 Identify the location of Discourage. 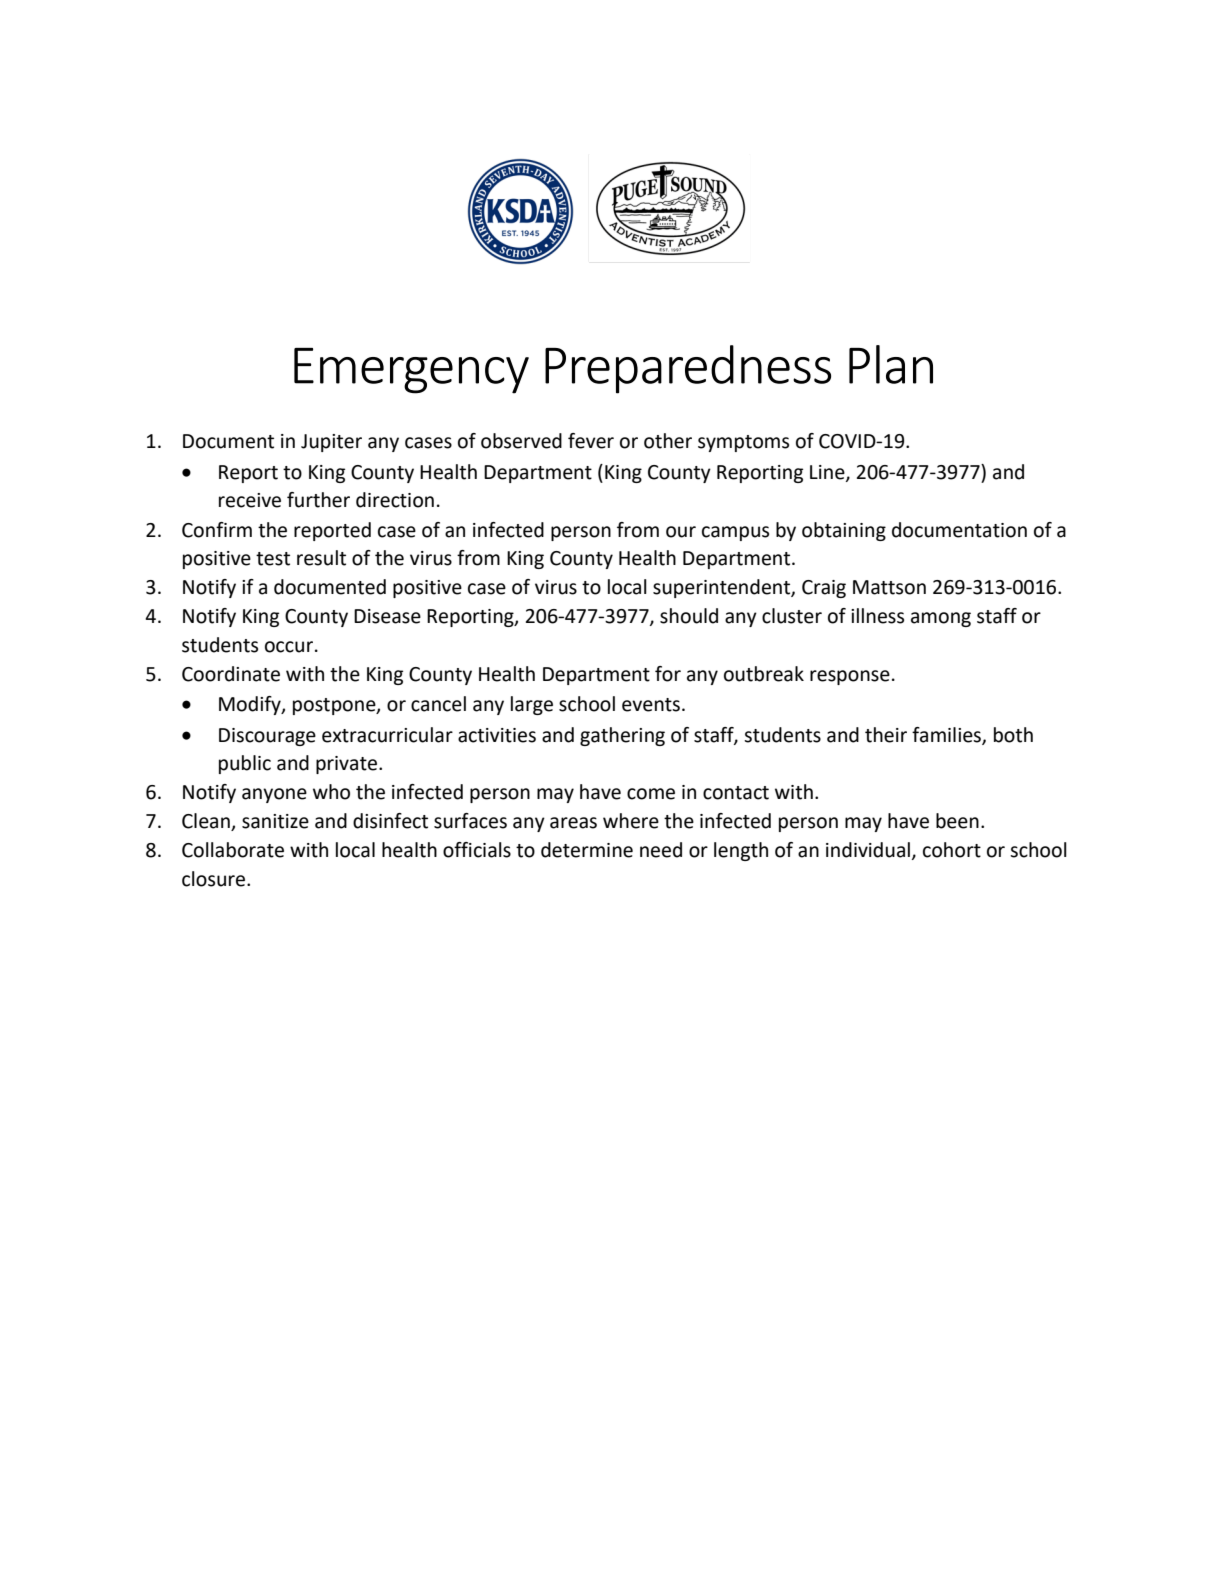
(267, 737).
